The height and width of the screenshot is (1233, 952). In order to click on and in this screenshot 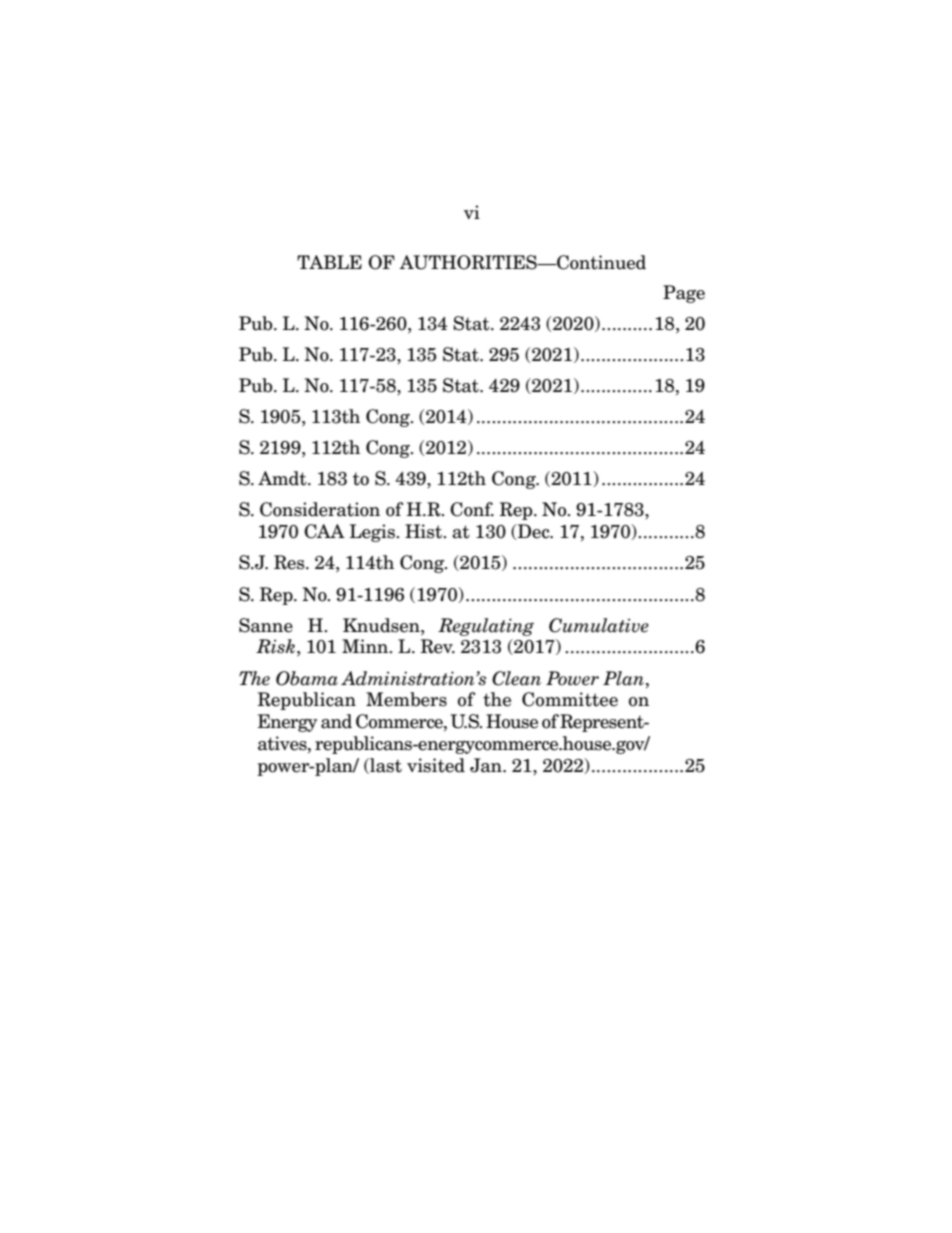, I will do `click(336, 721)`.
